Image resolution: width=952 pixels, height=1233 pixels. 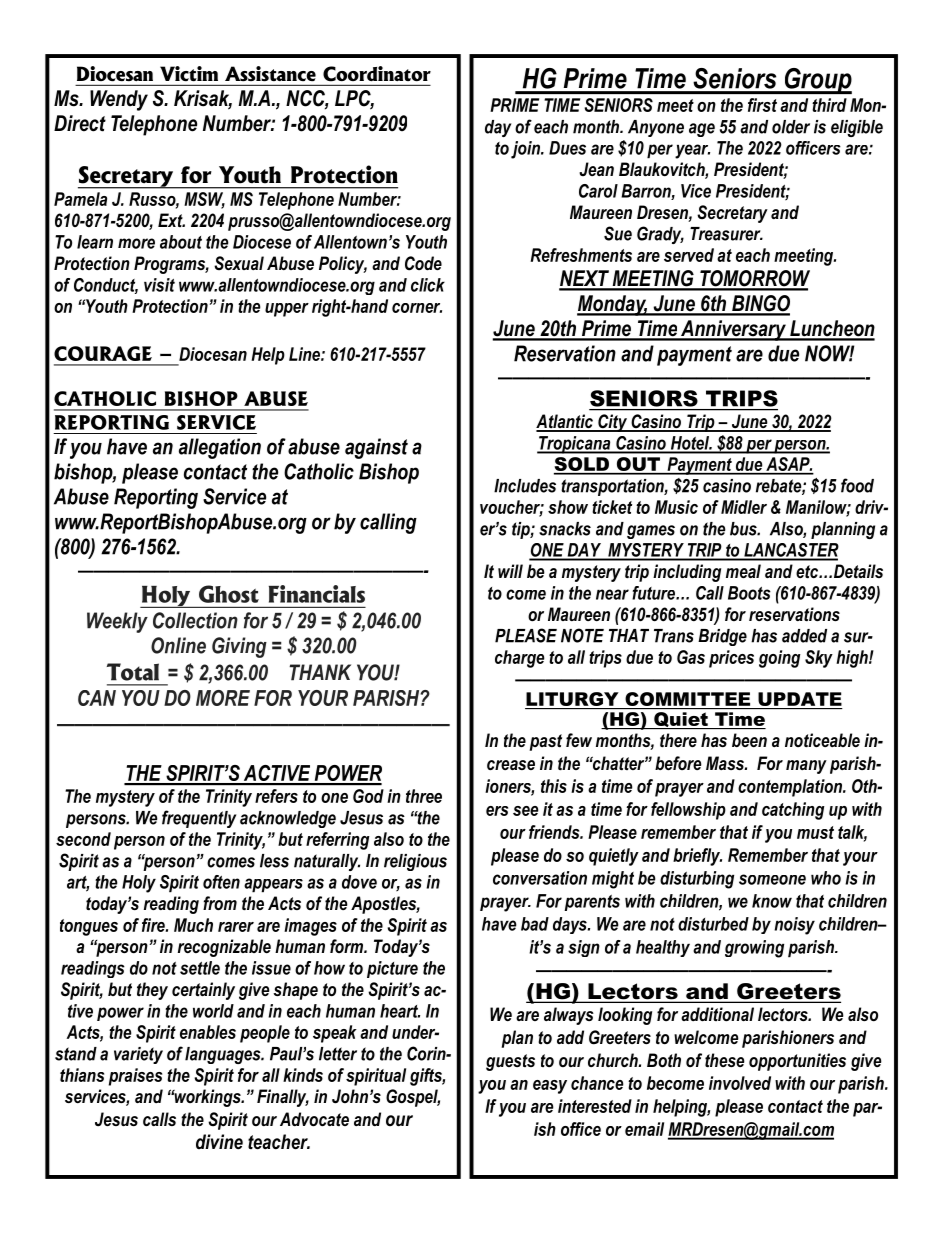 What do you see at coordinates (857, 485) in the document?
I see `food` at bounding box center [857, 485].
